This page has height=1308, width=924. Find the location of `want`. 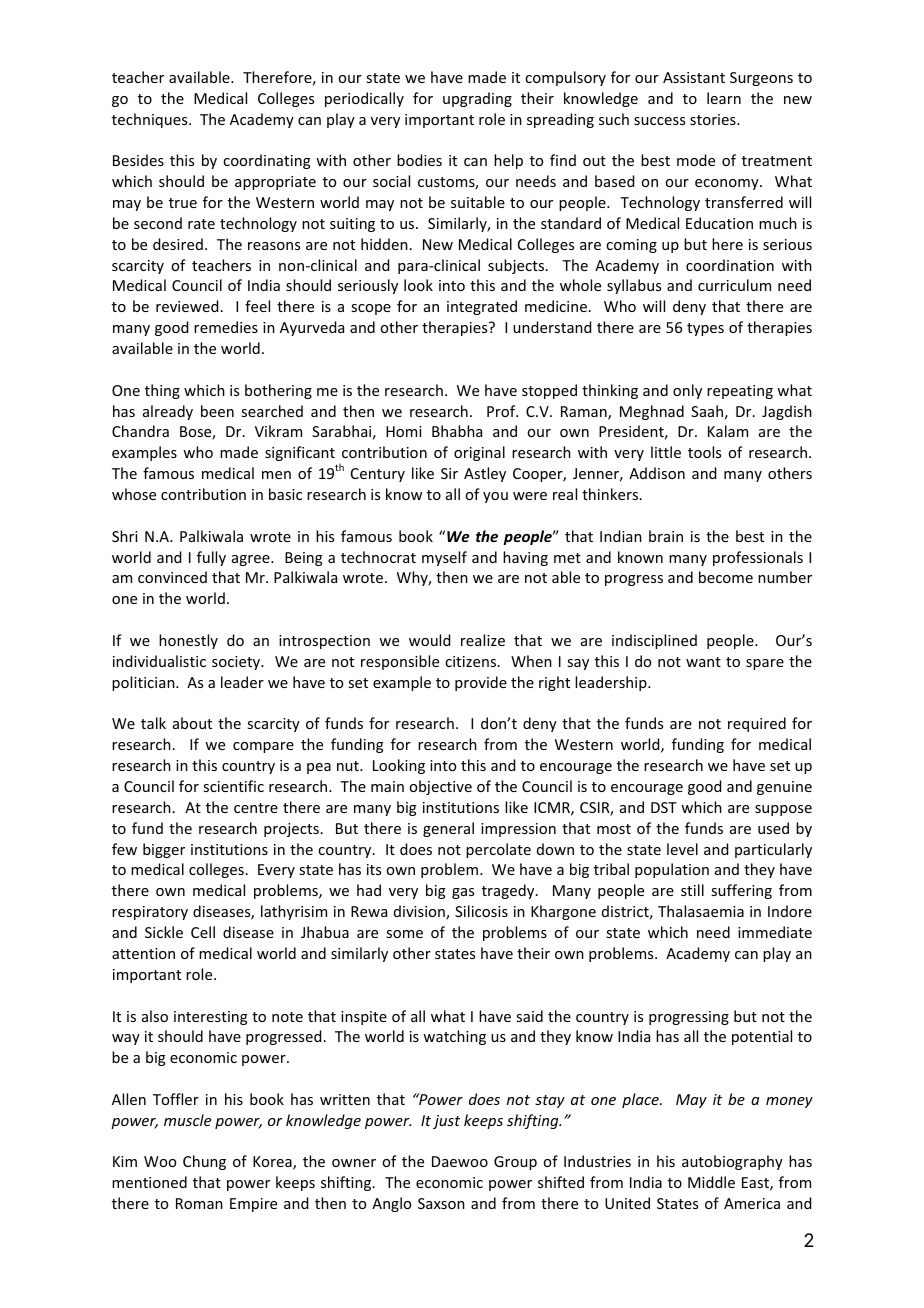

want is located at coordinates (703, 662).
